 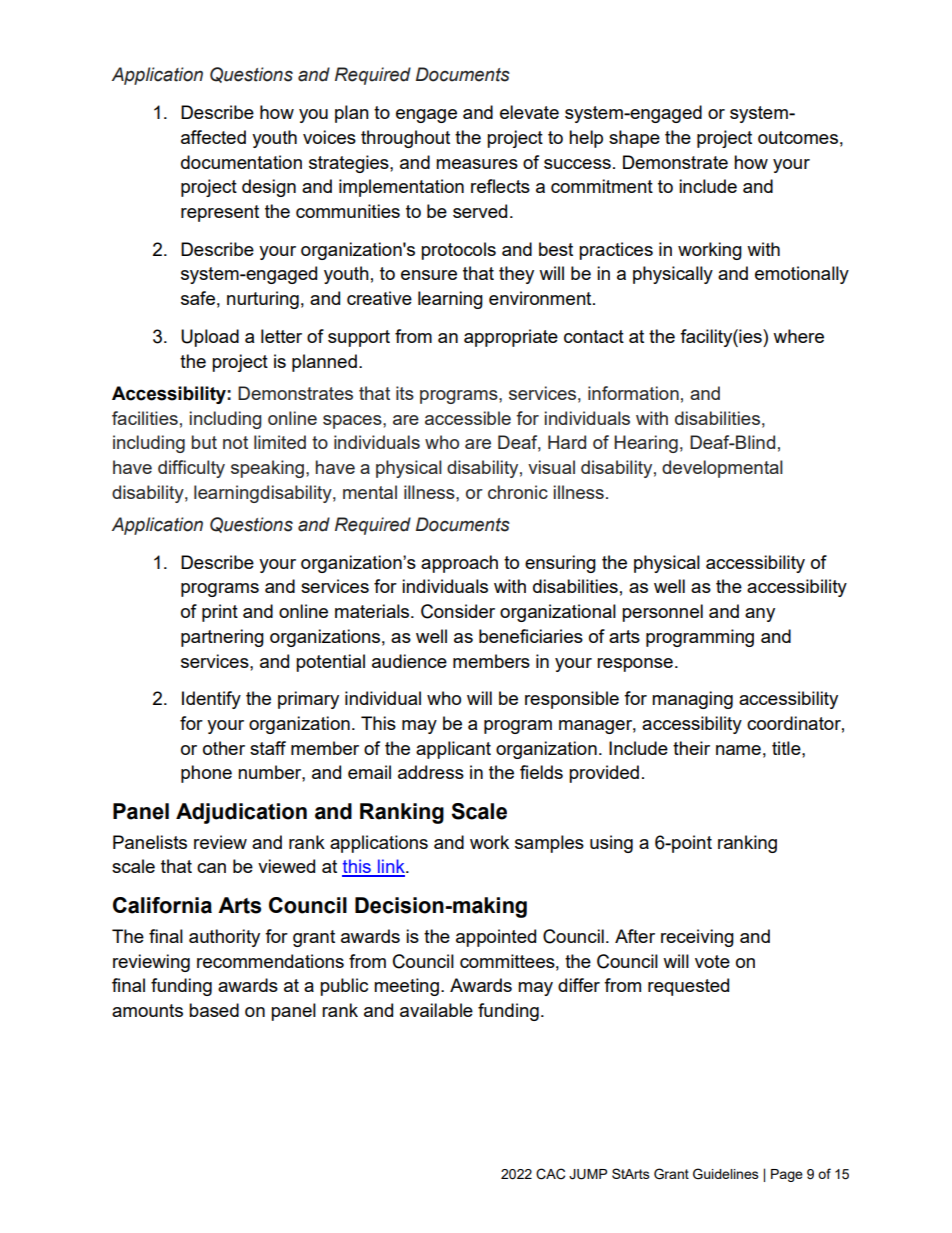 I want to click on measures, so click(x=477, y=164).
